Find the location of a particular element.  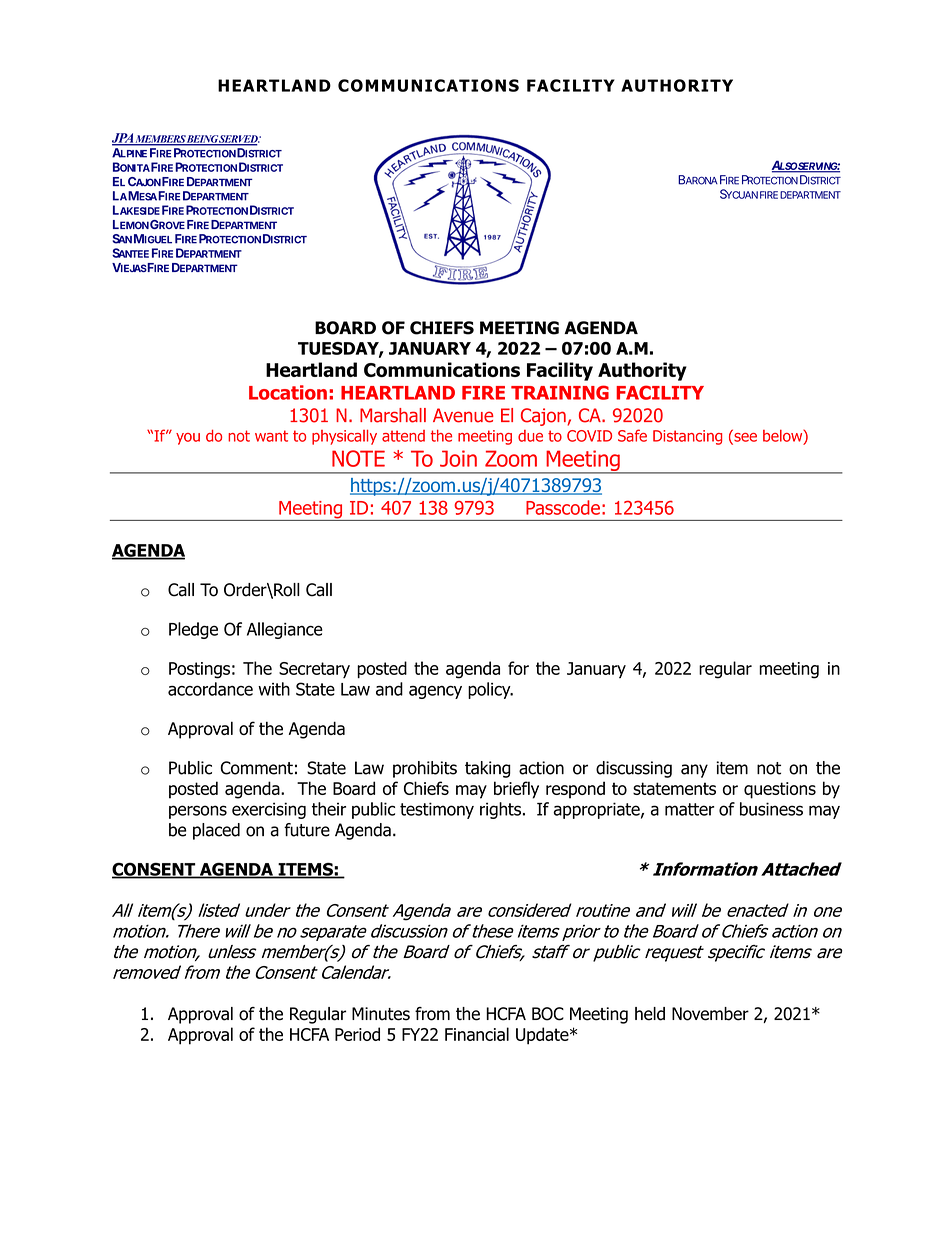

Distancing is located at coordinates (687, 437).
